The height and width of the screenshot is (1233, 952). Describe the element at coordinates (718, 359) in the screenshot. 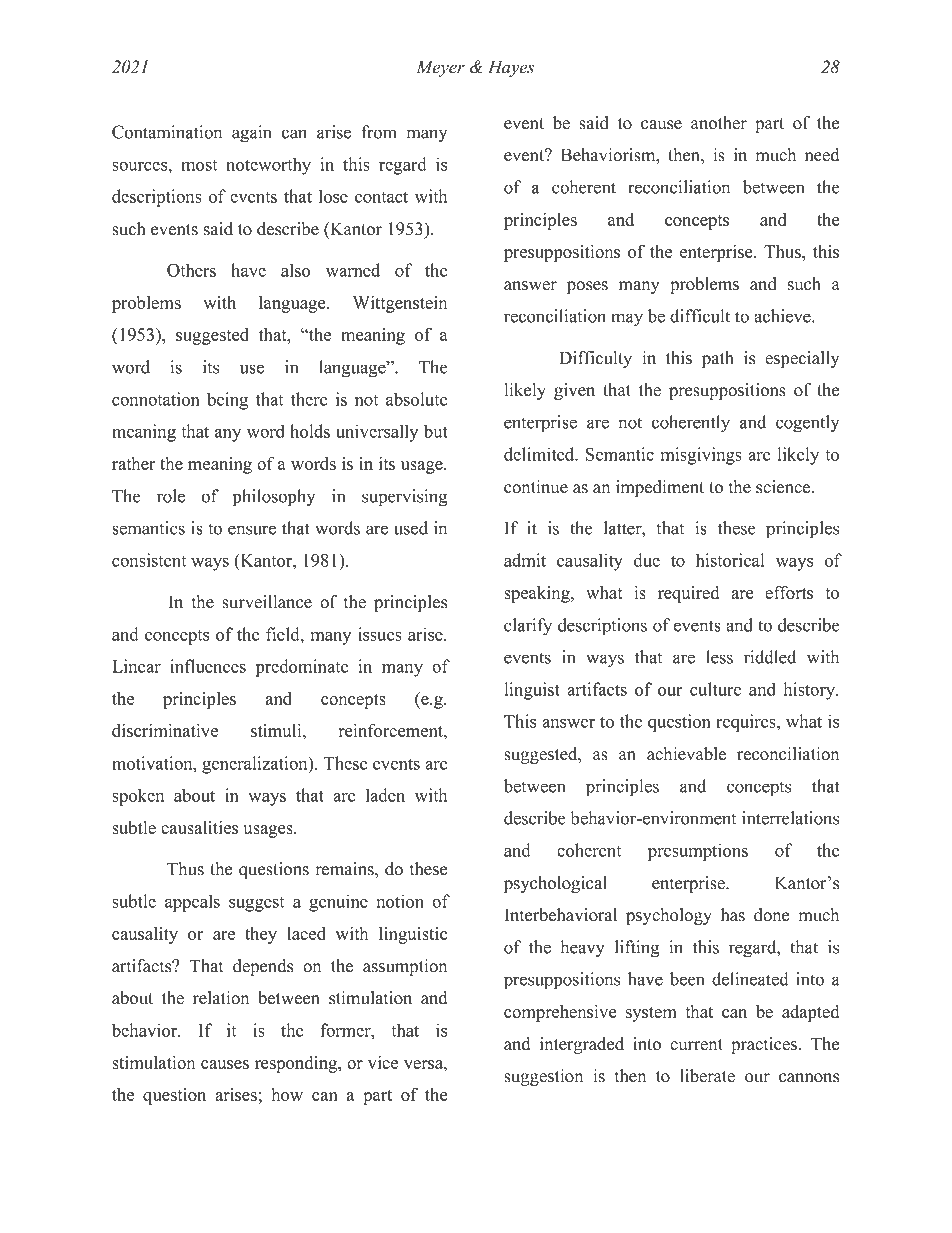

I see `path` at that location.
